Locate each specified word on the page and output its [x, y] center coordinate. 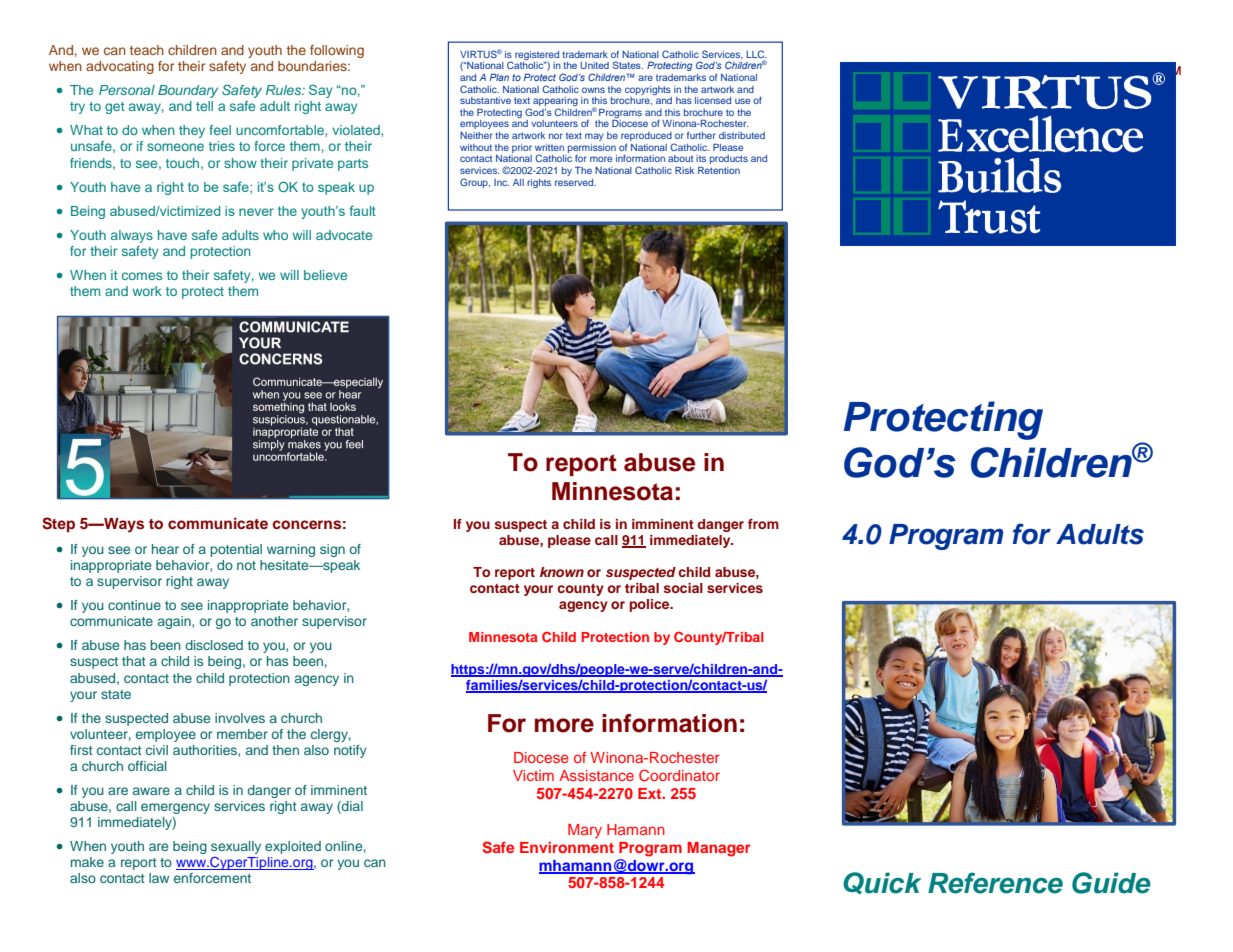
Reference [995, 883]
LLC [756, 54]
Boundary [188, 91]
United [594, 65]
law [159, 878]
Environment [567, 847]
